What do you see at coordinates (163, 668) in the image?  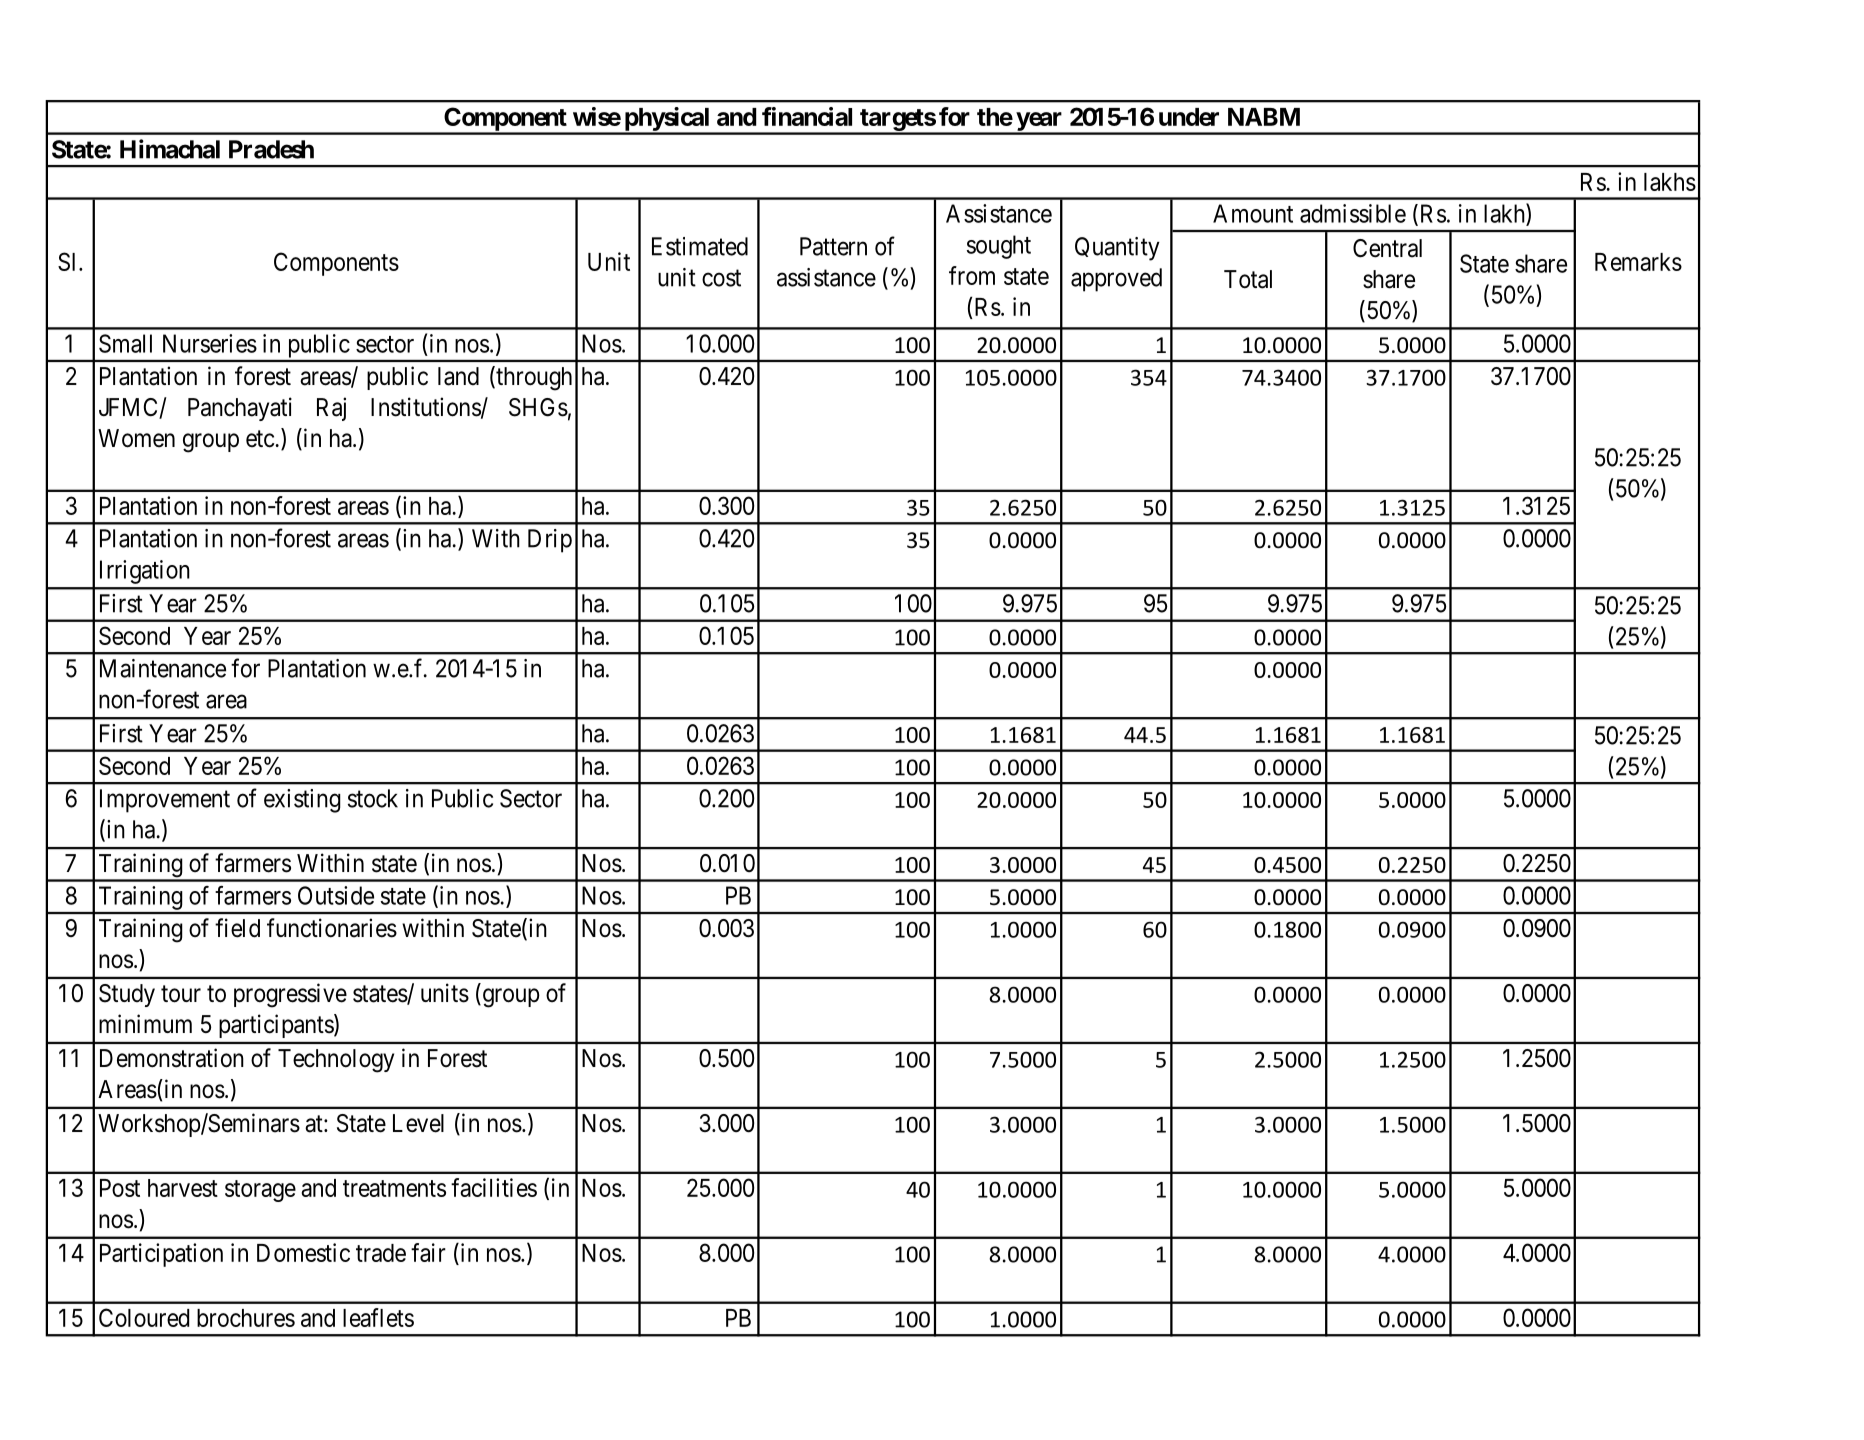 I see `Maintenance` at bounding box center [163, 668].
